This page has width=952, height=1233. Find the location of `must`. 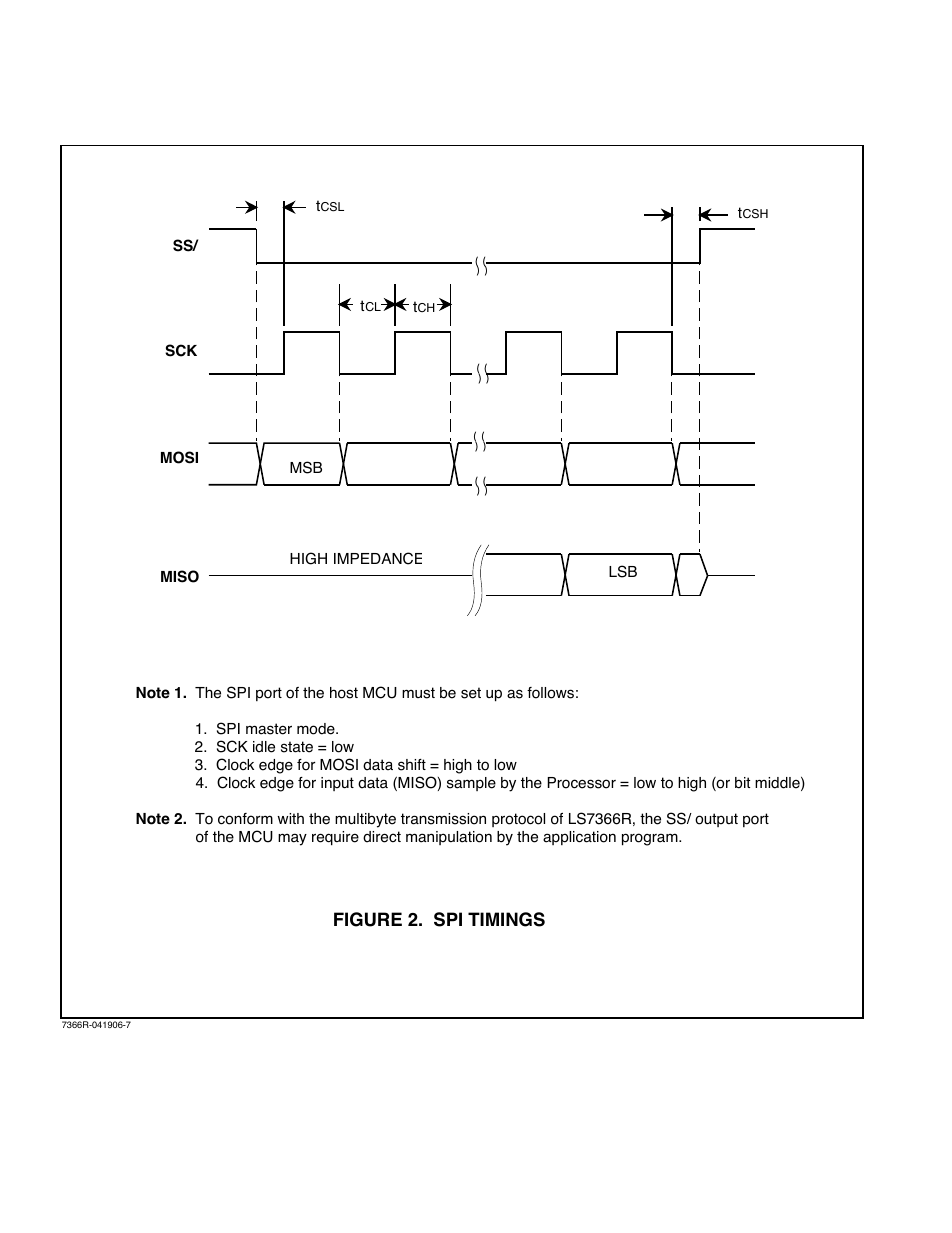

must is located at coordinates (418, 693).
